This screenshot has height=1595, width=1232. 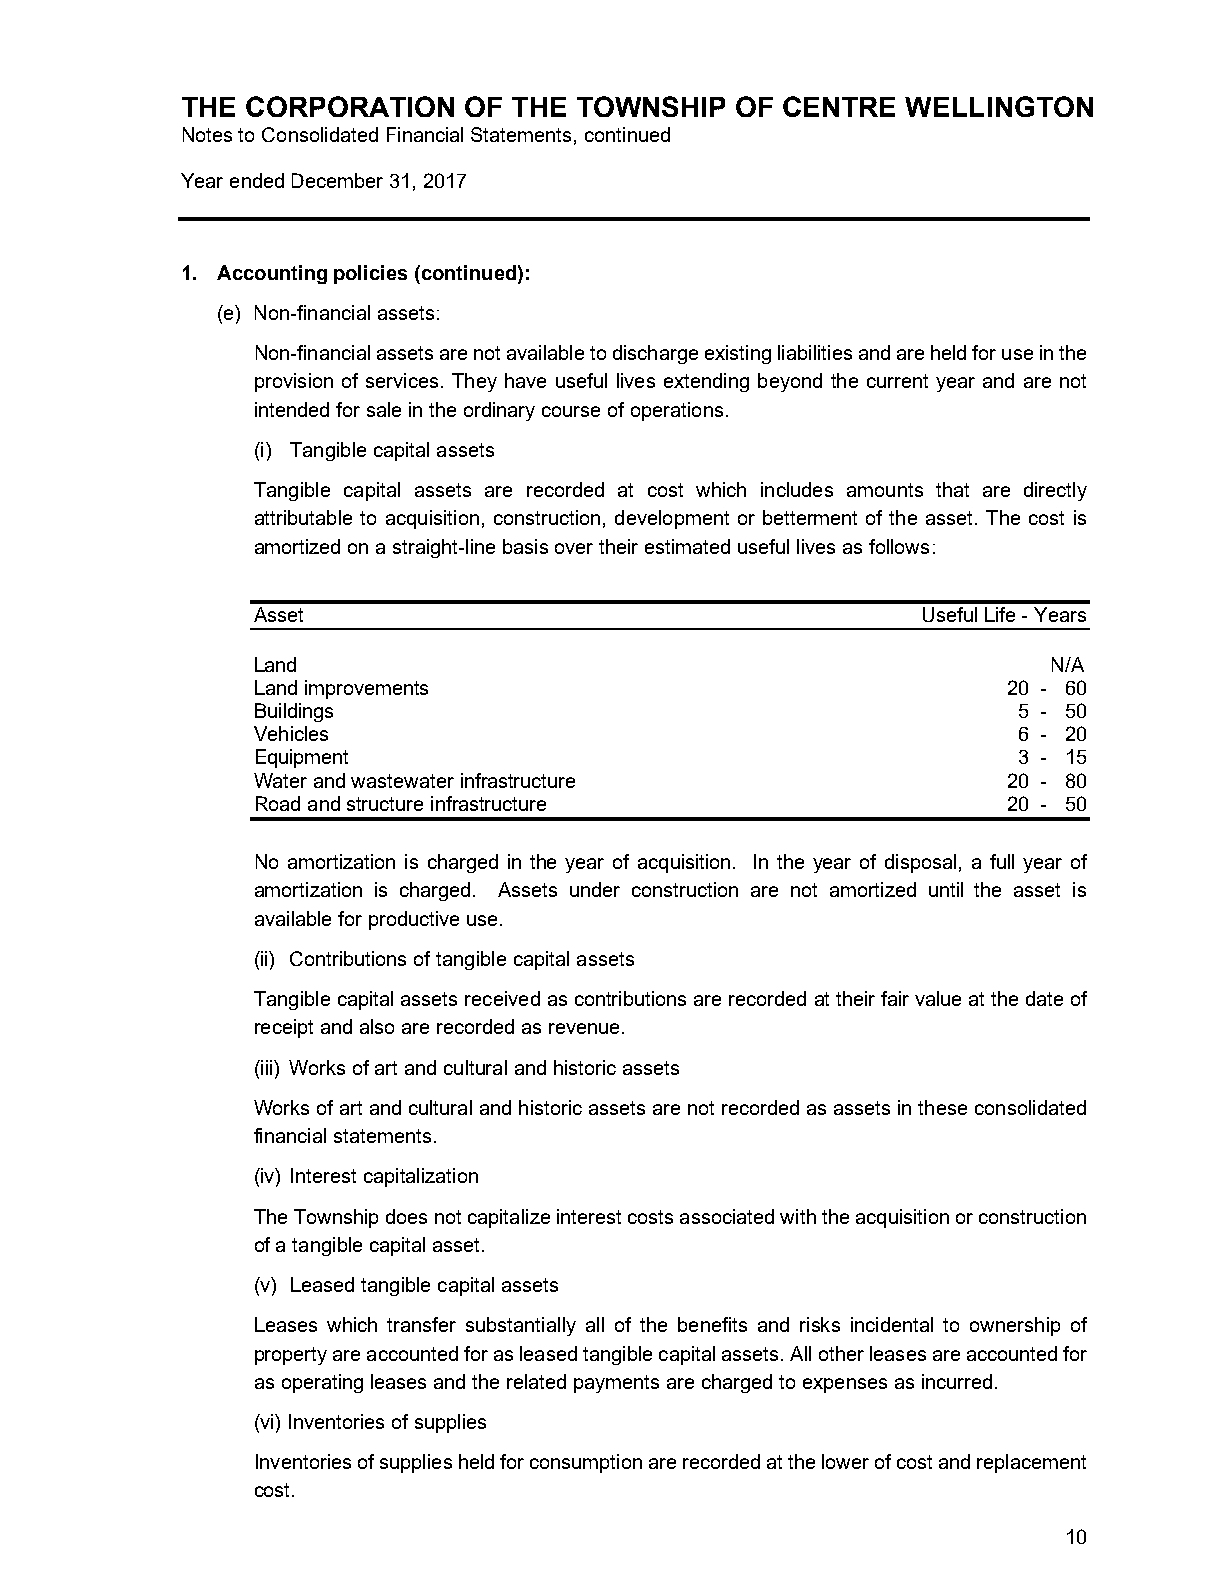 What do you see at coordinates (957, 1381) in the screenshot?
I see `incurred` at bounding box center [957, 1381].
